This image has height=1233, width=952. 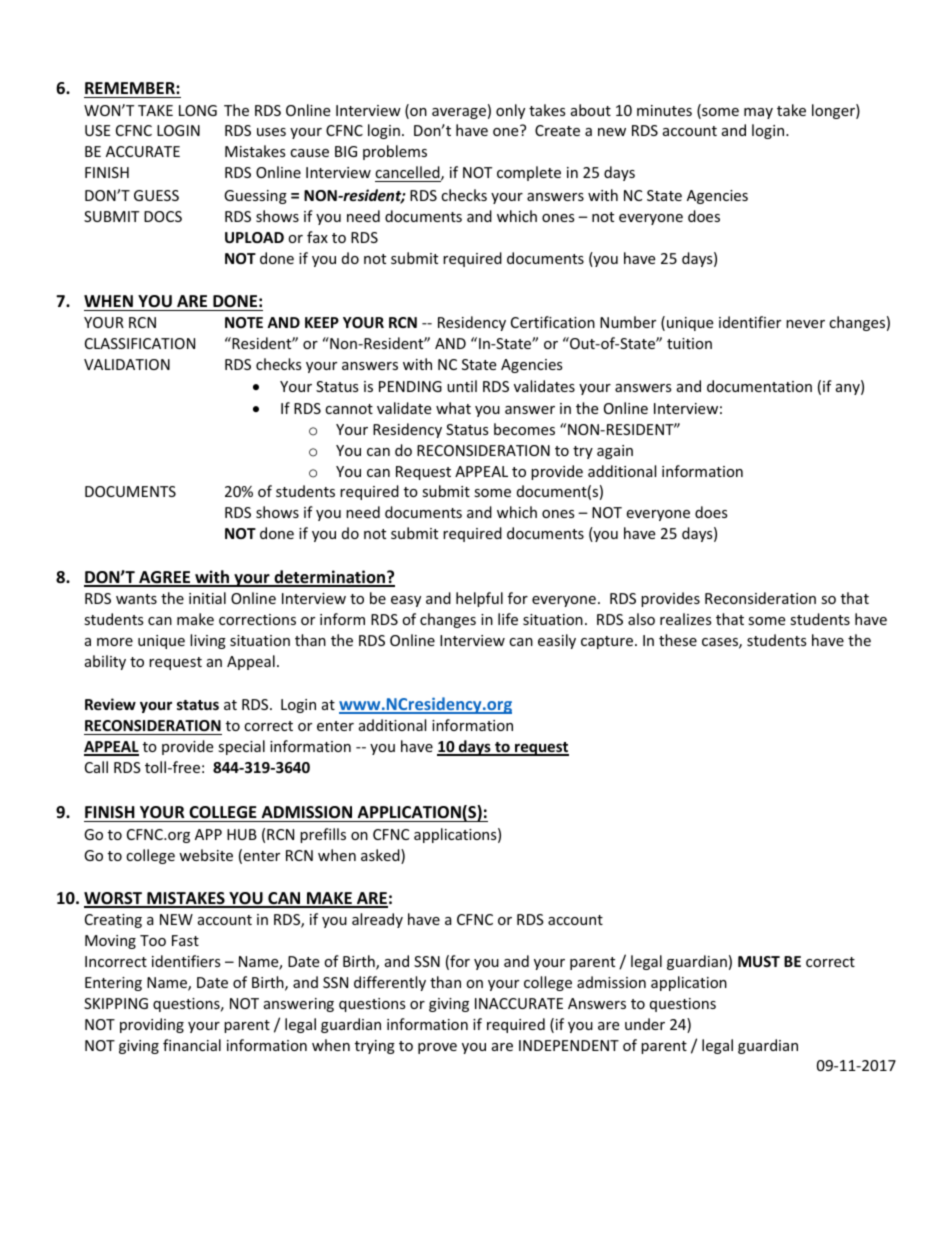 I want to click on REMEMBER, so click(x=131, y=88).
